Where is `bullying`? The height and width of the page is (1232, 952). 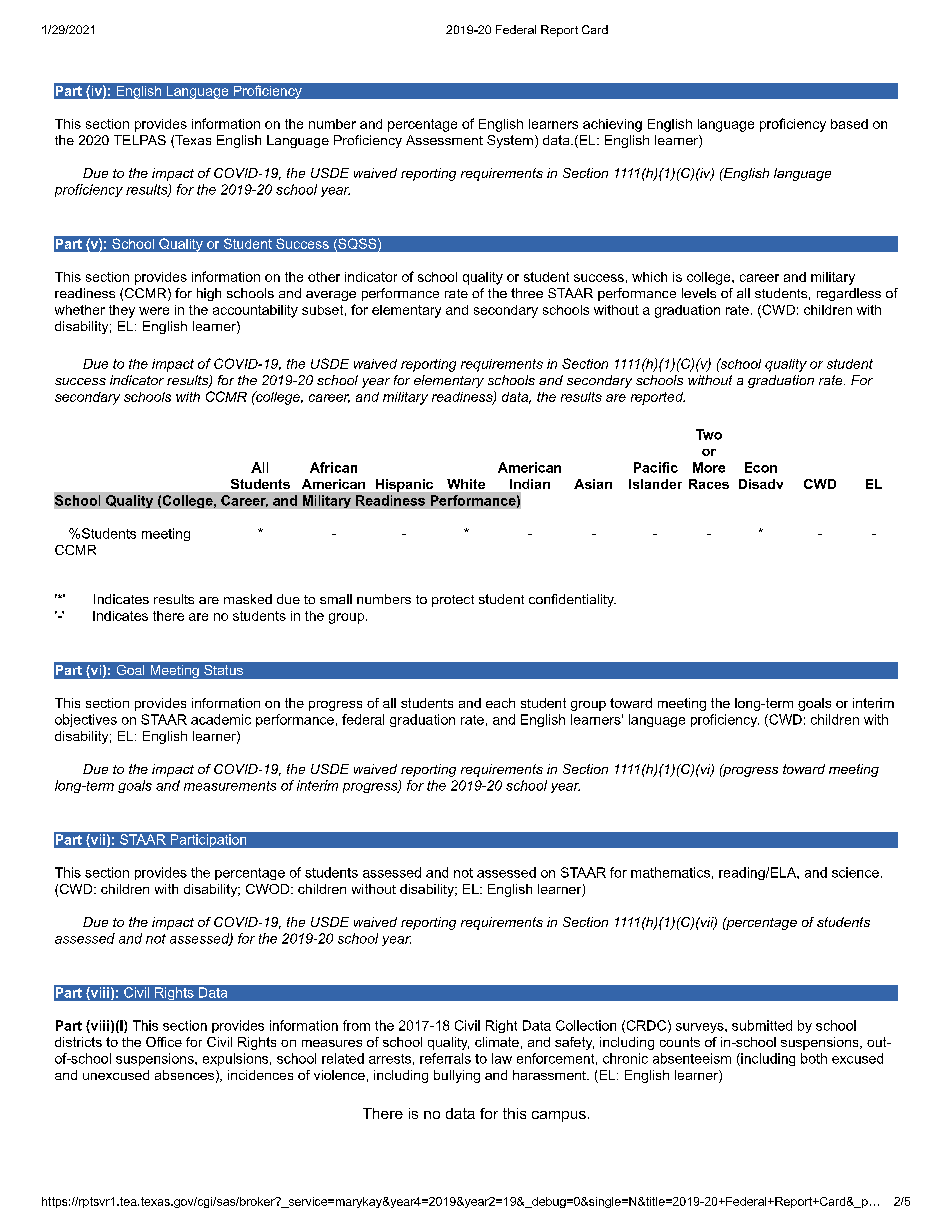
bullying is located at coordinates (457, 1076).
